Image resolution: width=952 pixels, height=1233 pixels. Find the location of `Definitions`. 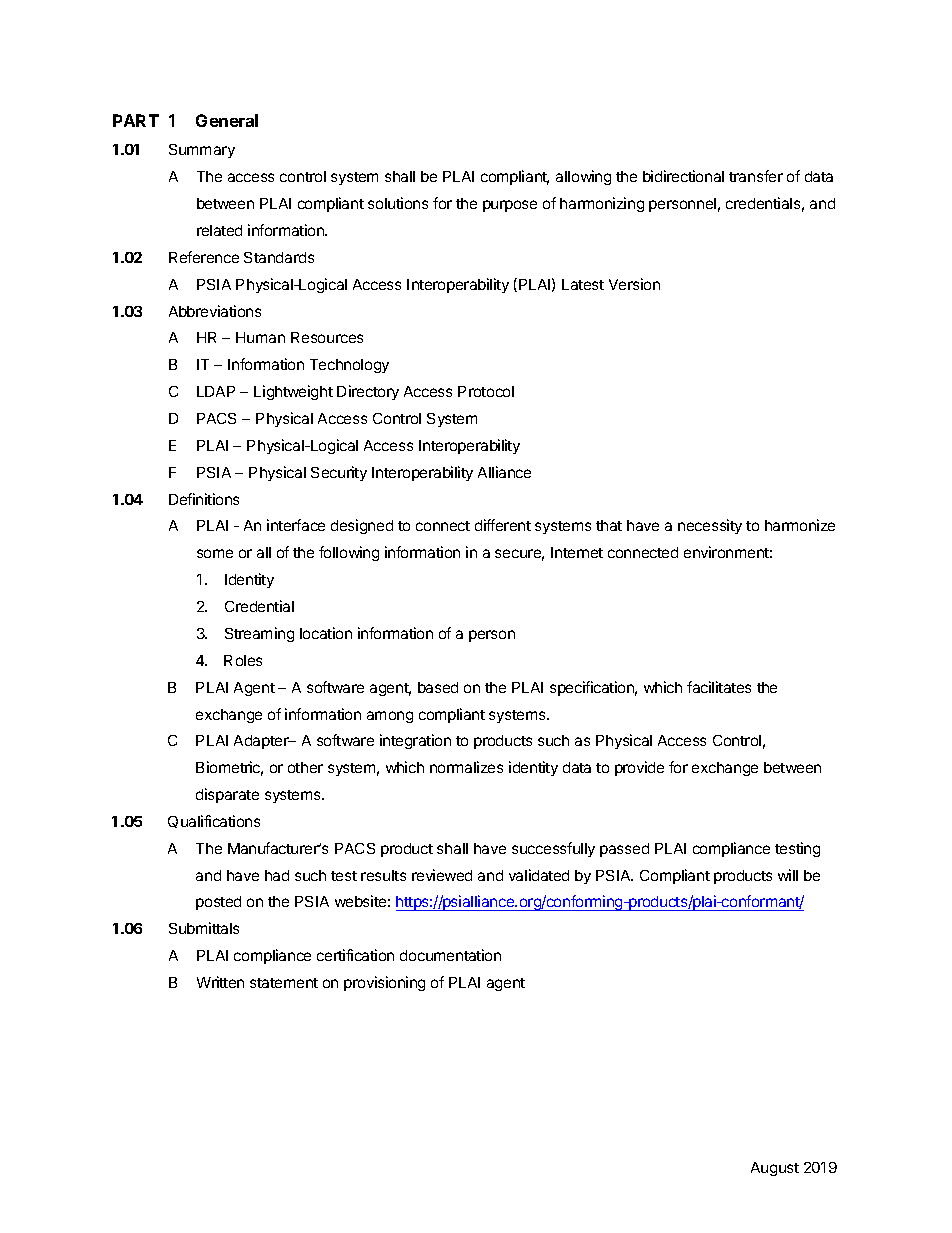

Definitions is located at coordinates (204, 499).
